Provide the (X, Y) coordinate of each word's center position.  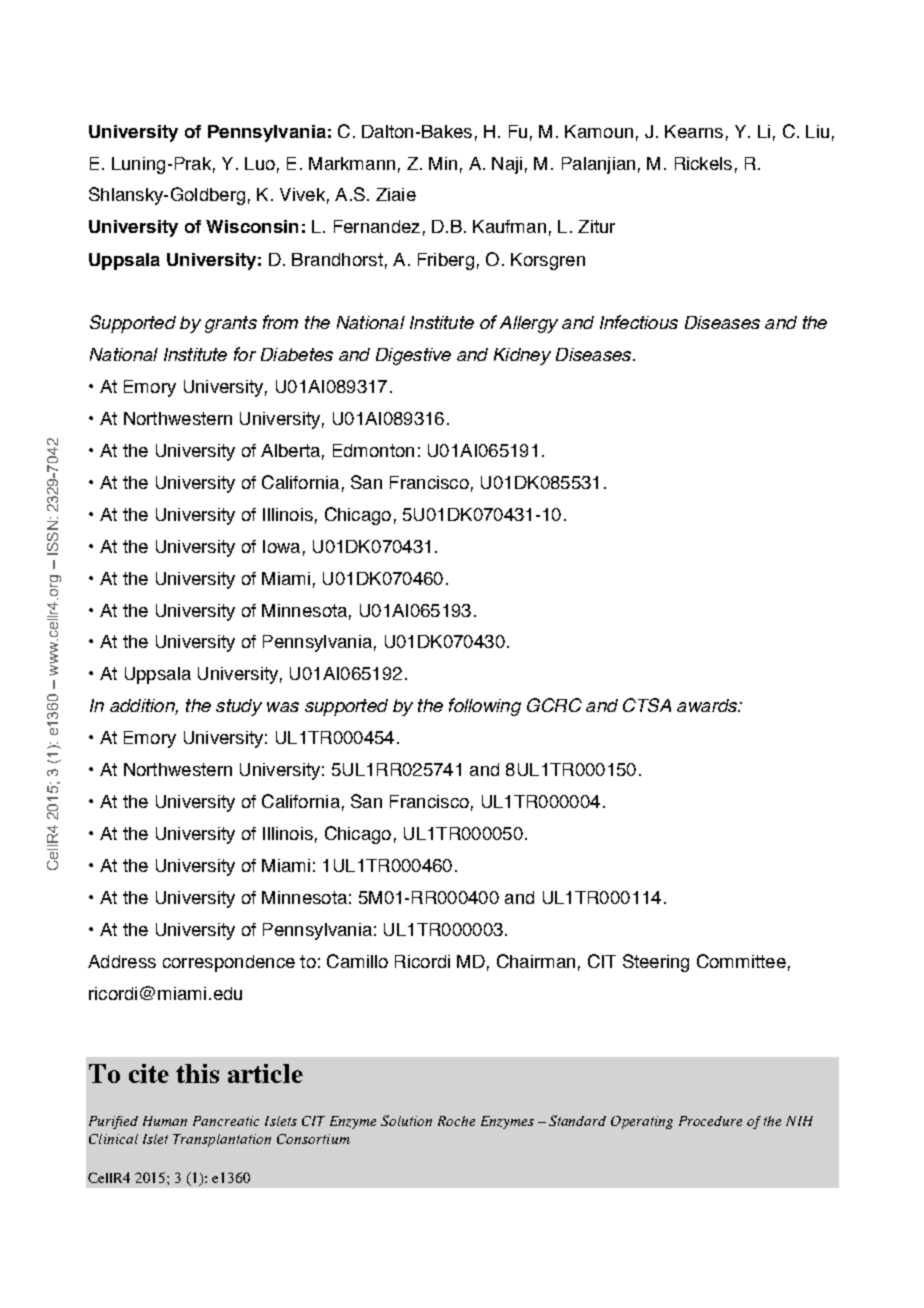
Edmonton (373, 450)
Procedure (710, 1121)
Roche (456, 1121)
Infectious (639, 322)
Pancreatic (226, 1121)
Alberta (290, 450)
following (485, 707)
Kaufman (509, 226)
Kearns (694, 131)
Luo (260, 163)
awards (708, 705)
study (239, 707)
